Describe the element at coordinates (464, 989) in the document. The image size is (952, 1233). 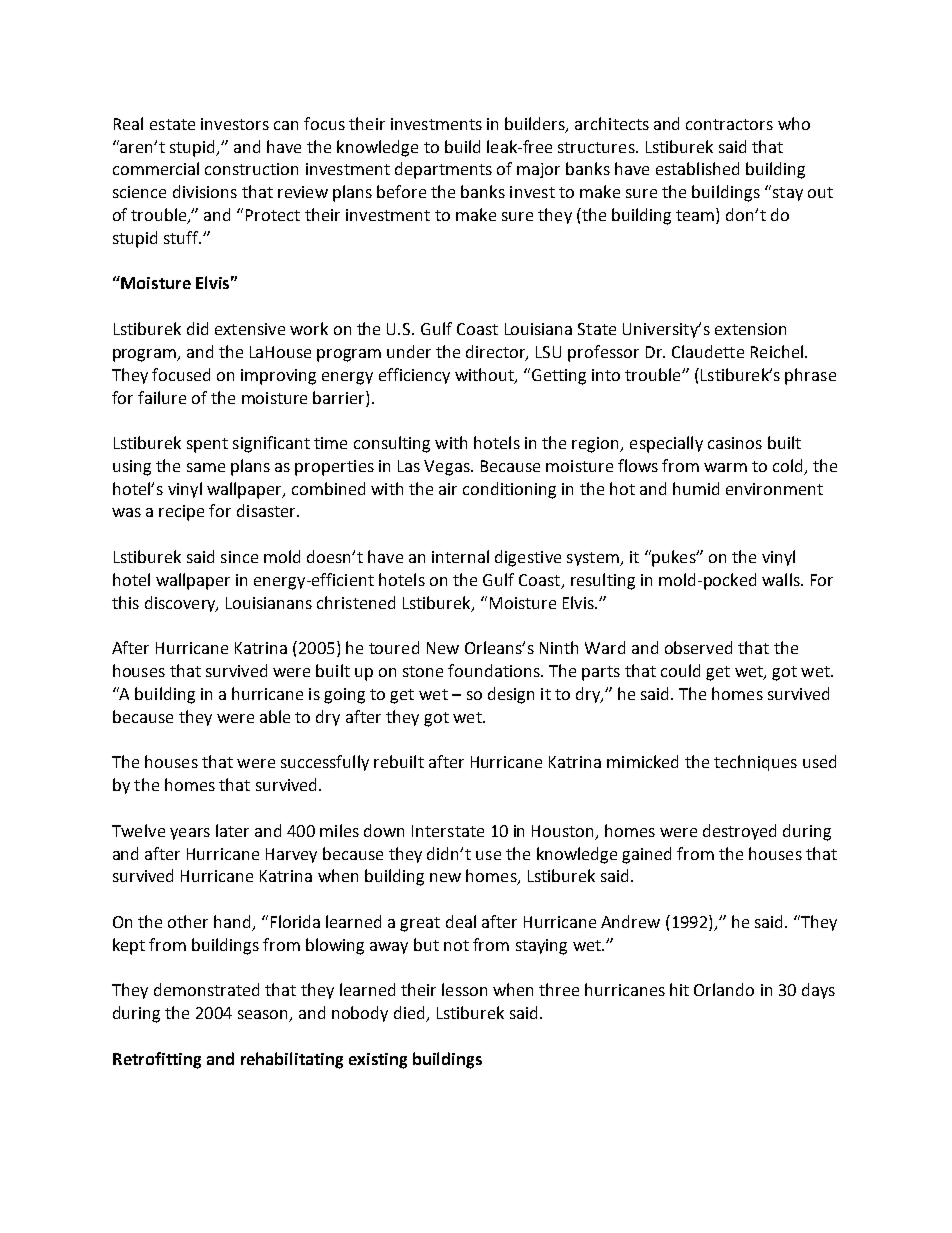
I see `lesson` at that location.
